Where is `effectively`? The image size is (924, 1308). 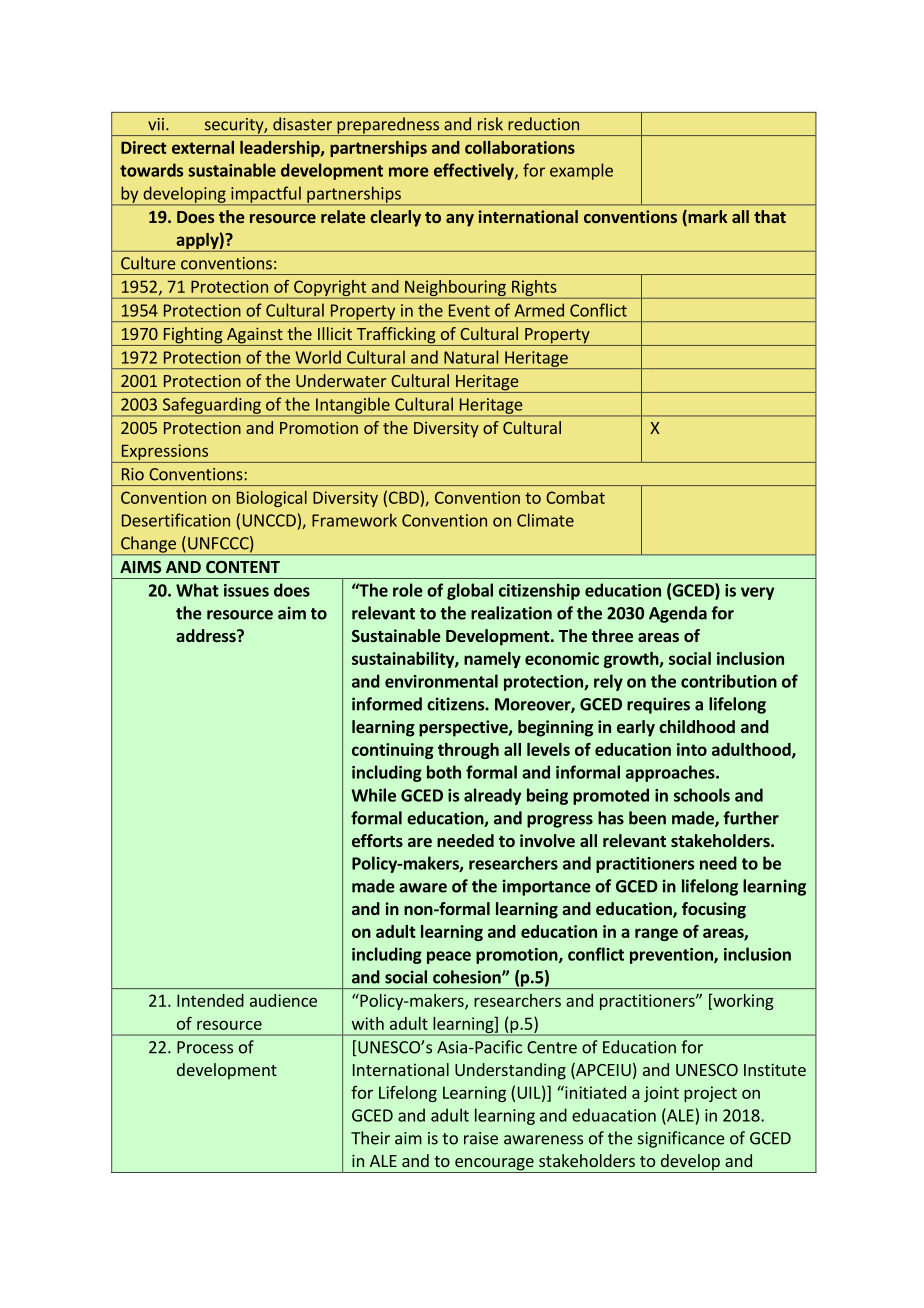
effectively is located at coordinates (475, 171).
